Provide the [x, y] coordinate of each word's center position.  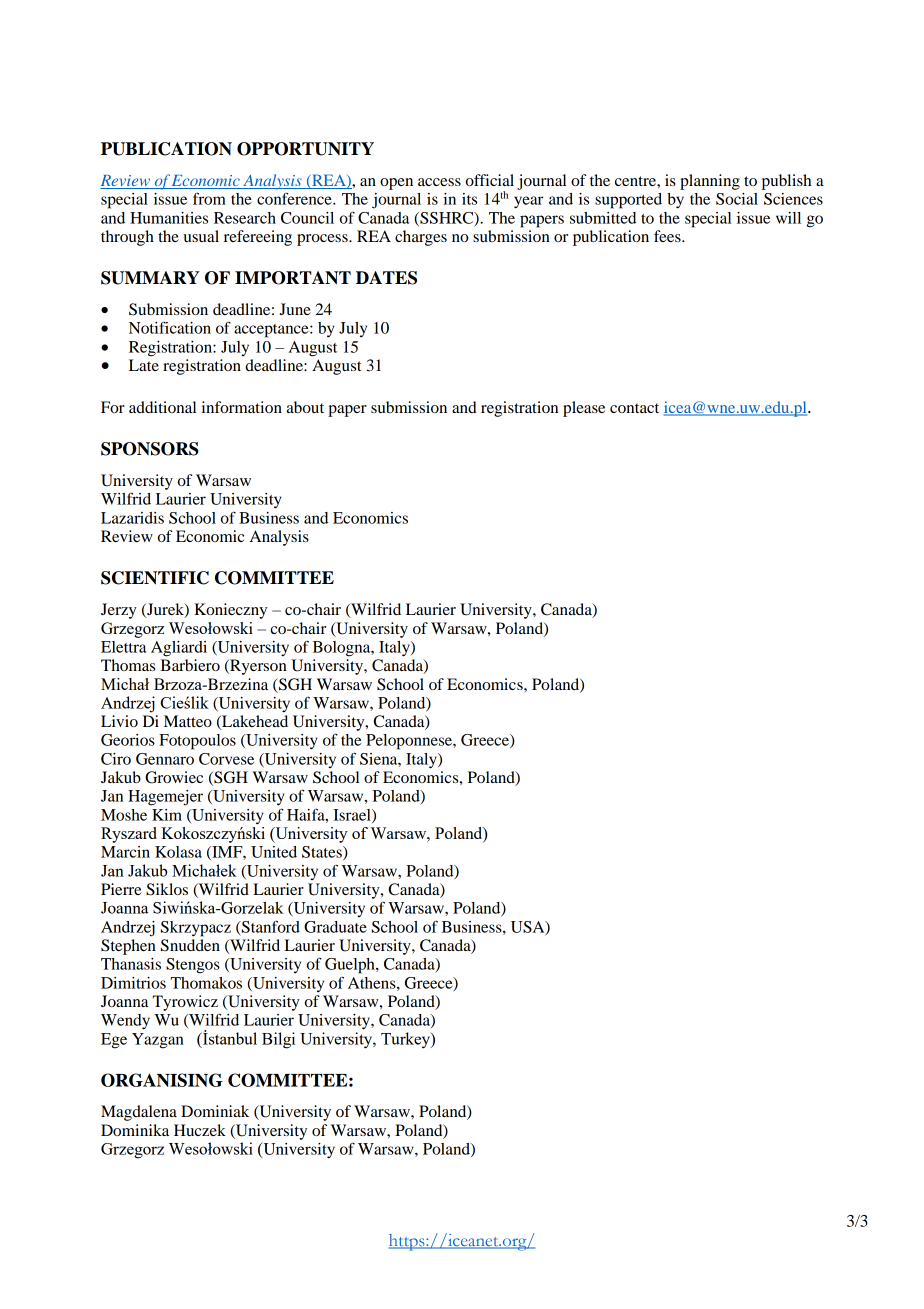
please [584, 409]
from [209, 198]
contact [634, 408]
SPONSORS [150, 449]
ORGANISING [162, 1080]
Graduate [335, 927]
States [323, 853]
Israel [353, 816]
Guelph [351, 966]
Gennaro [165, 759]
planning [710, 182]
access [439, 182]
